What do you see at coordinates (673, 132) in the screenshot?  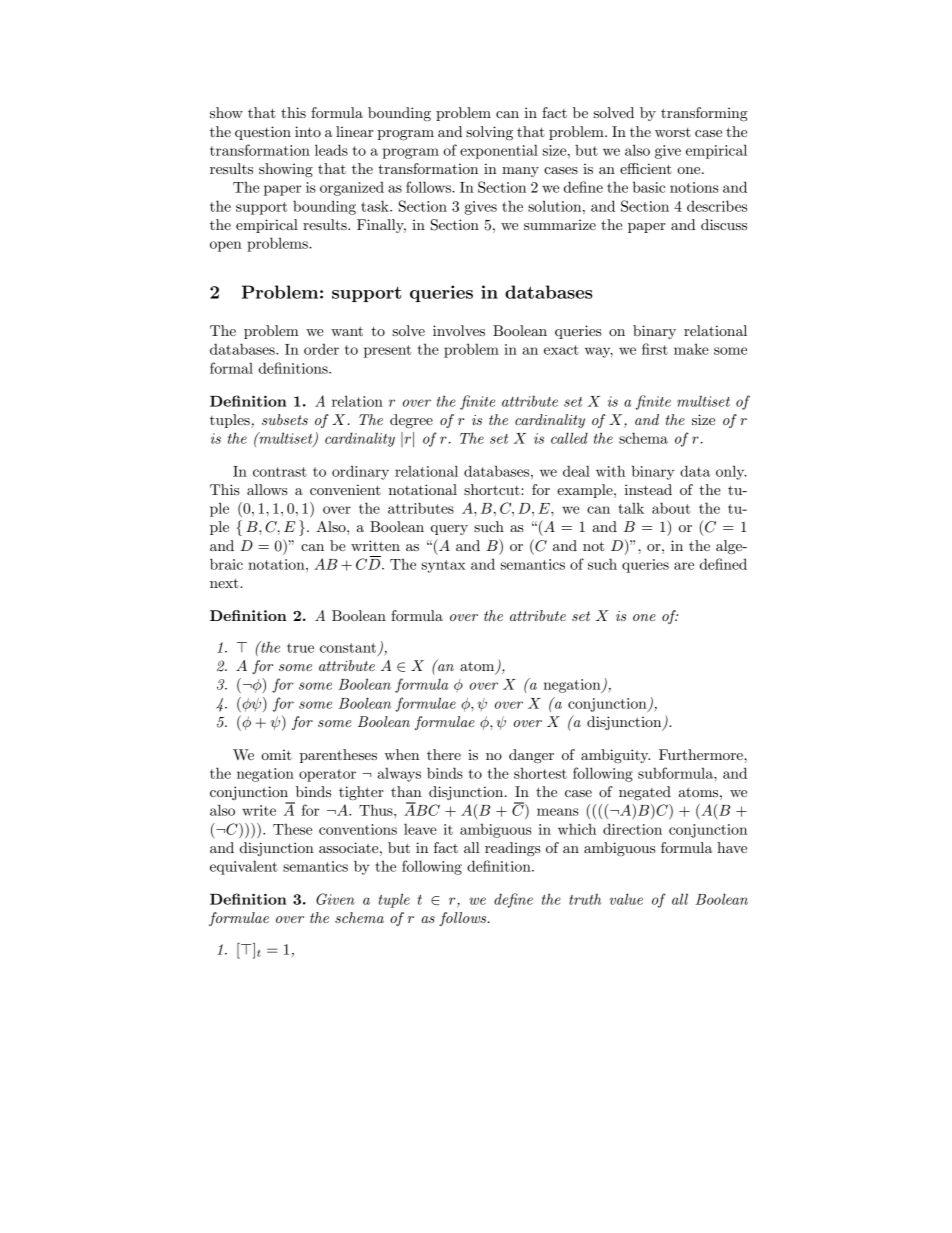 I see `worst` at bounding box center [673, 132].
